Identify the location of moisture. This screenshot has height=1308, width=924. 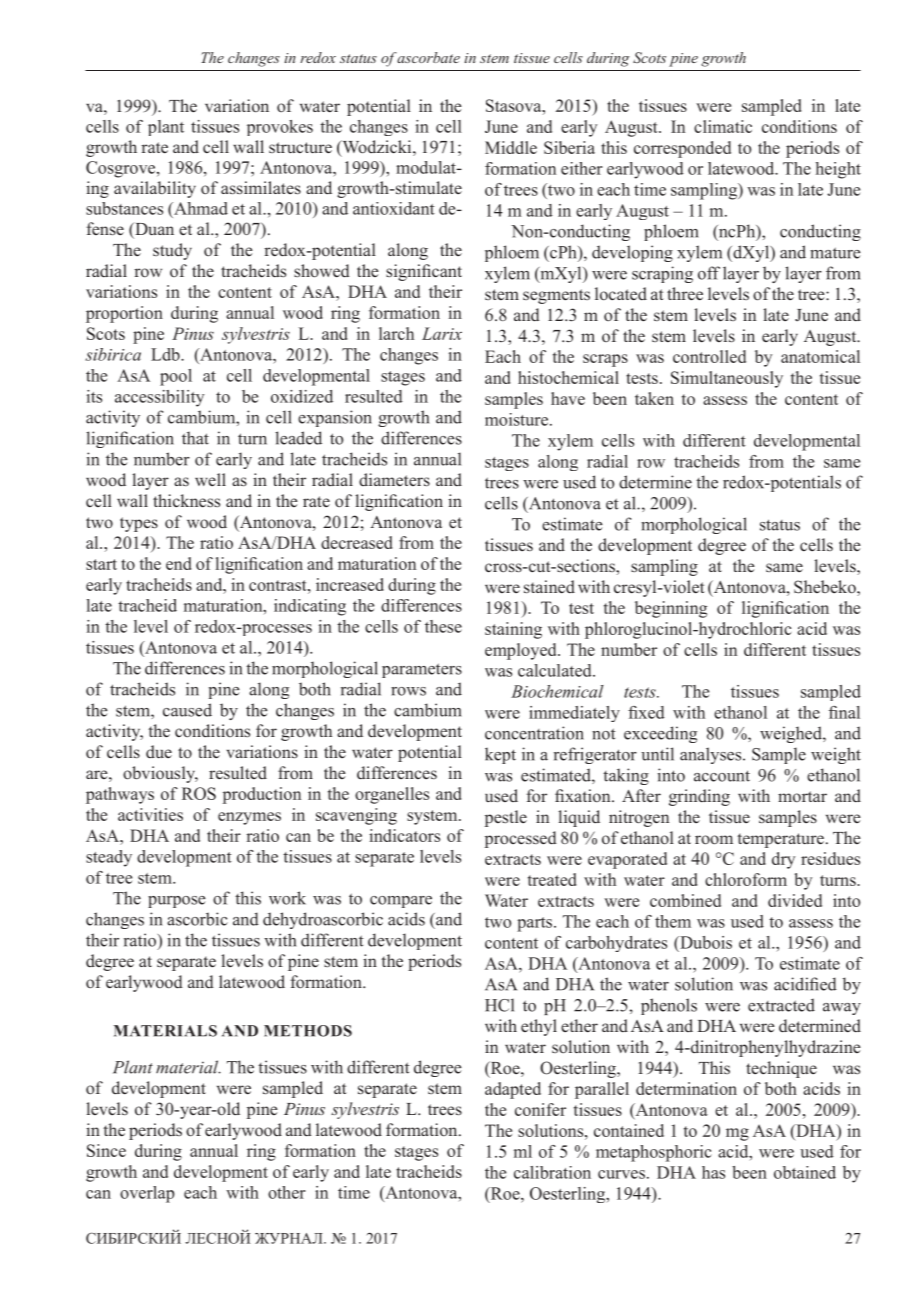
(516, 419).
